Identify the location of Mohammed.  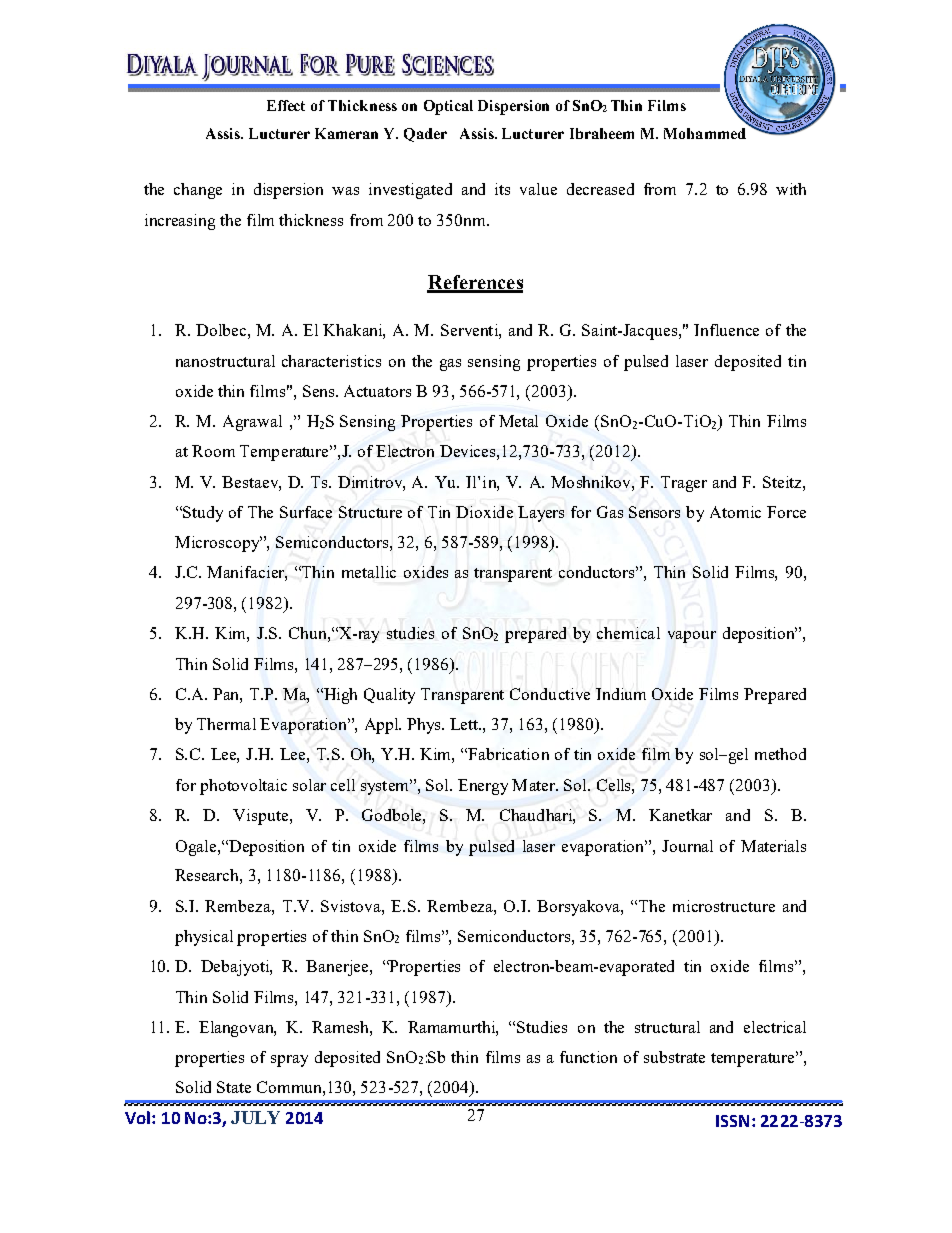
(705, 133).
